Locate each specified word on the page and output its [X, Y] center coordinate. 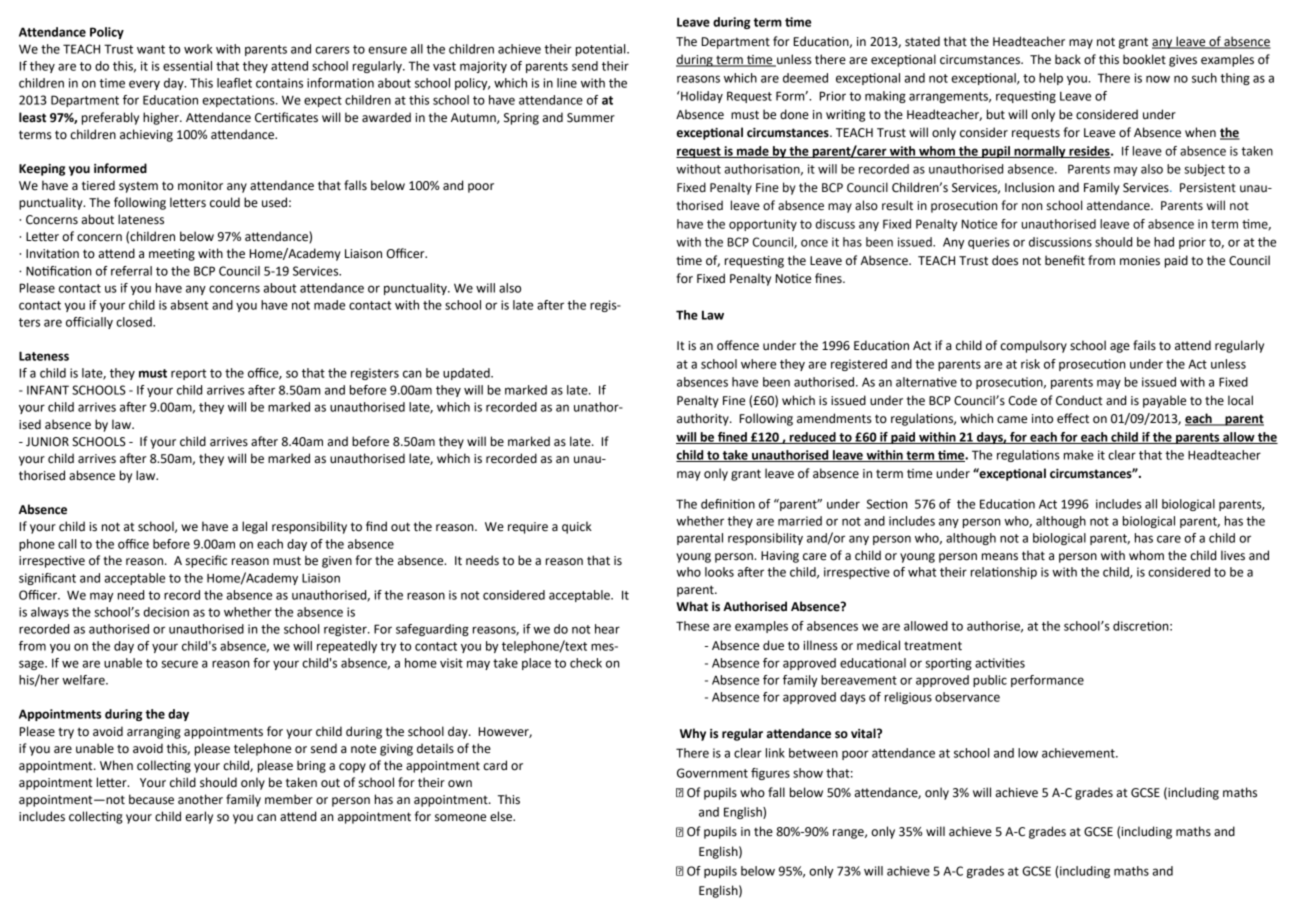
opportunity [763, 225]
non [1032, 206]
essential [187, 66]
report [189, 374]
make [1079, 455]
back [1068, 59]
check [586, 663]
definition [728, 504]
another [200, 799]
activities [1000, 663]
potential [602, 50]
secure [179, 664]
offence [738, 345]
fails [1144, 345]
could [225, 202]
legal [254, 527]
